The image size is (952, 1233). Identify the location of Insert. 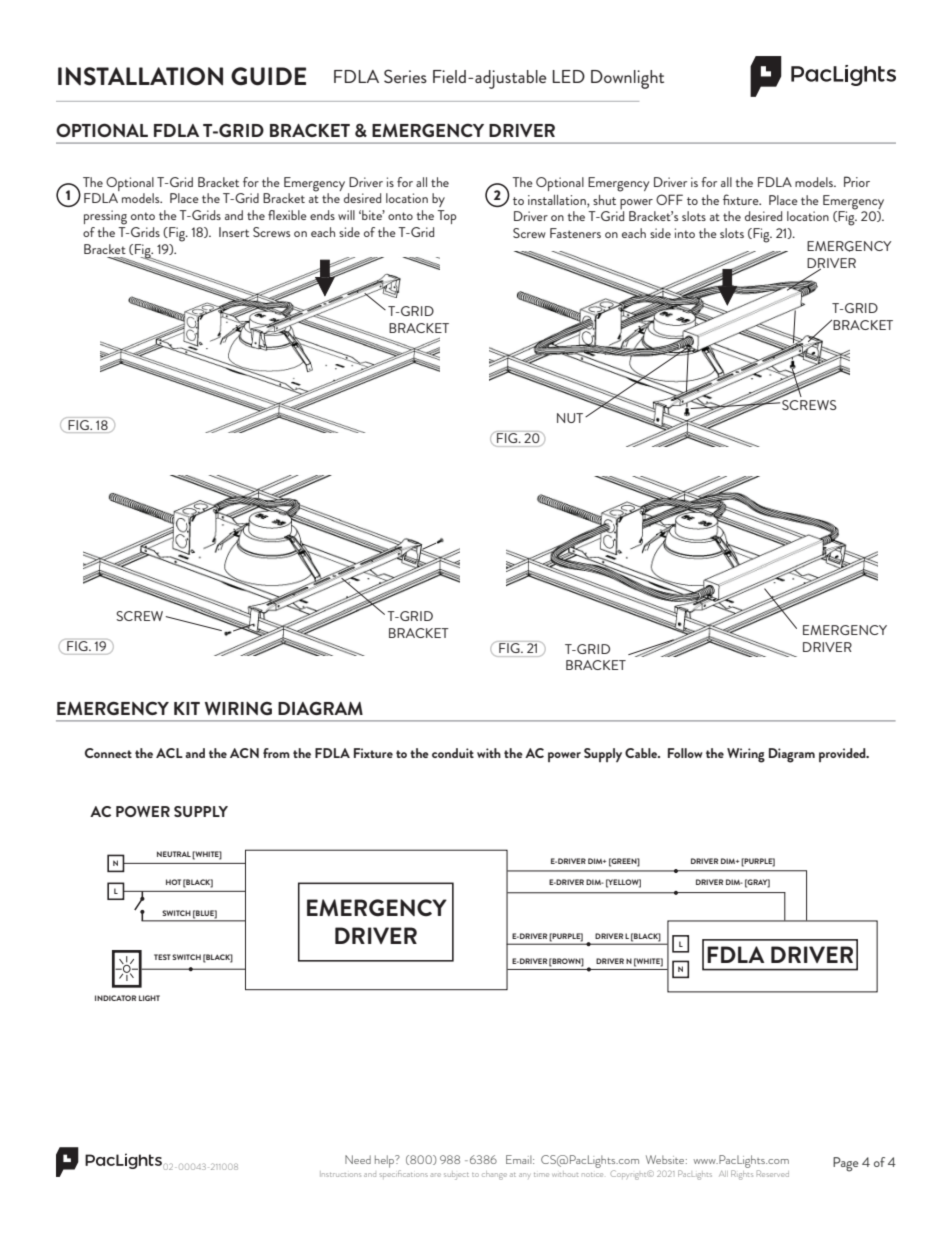
(234, 232).
